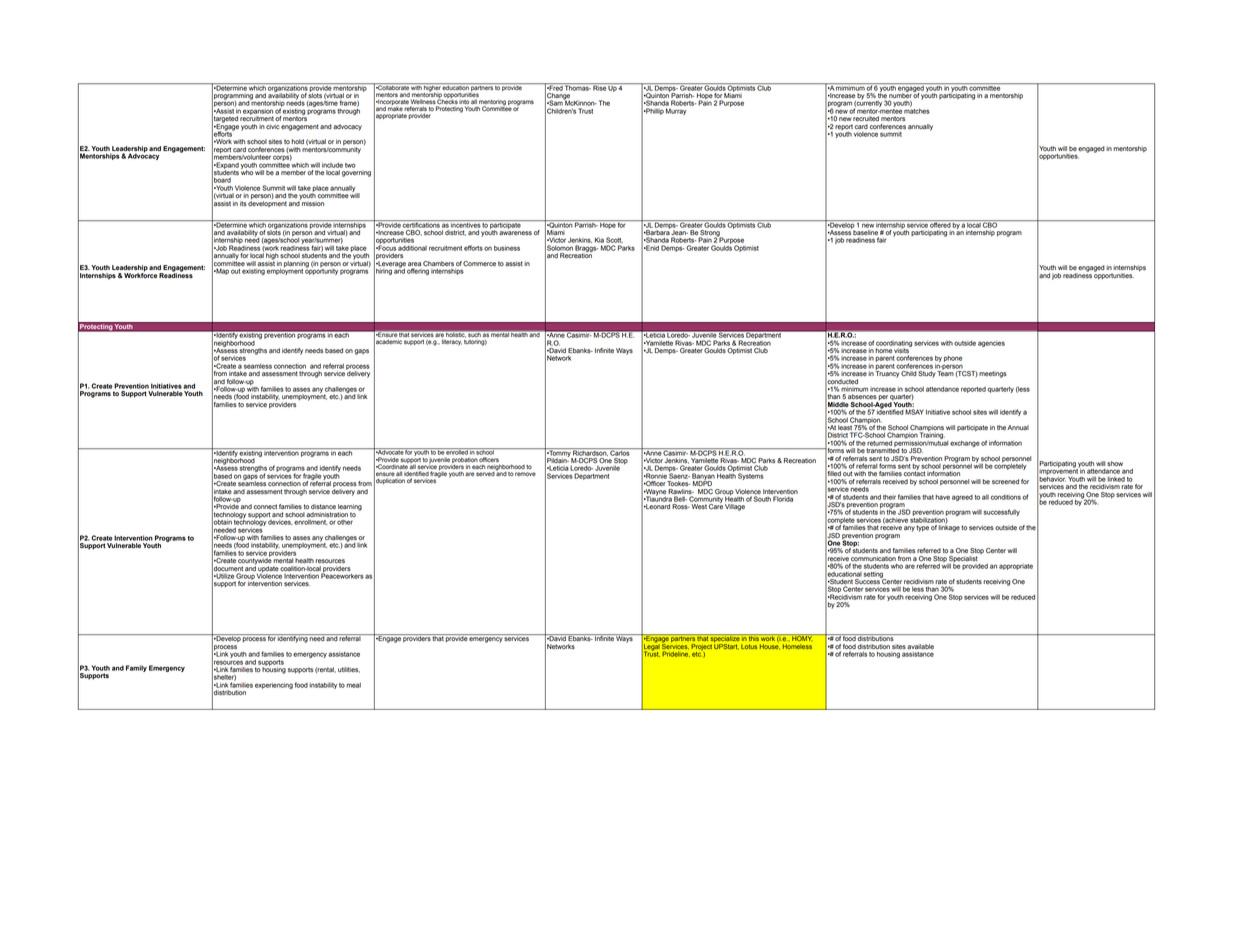 The height and width of the document is (952, 1233). Describe the element at coordinates (620, 452) in the document. I see `Carlos` at that location.
